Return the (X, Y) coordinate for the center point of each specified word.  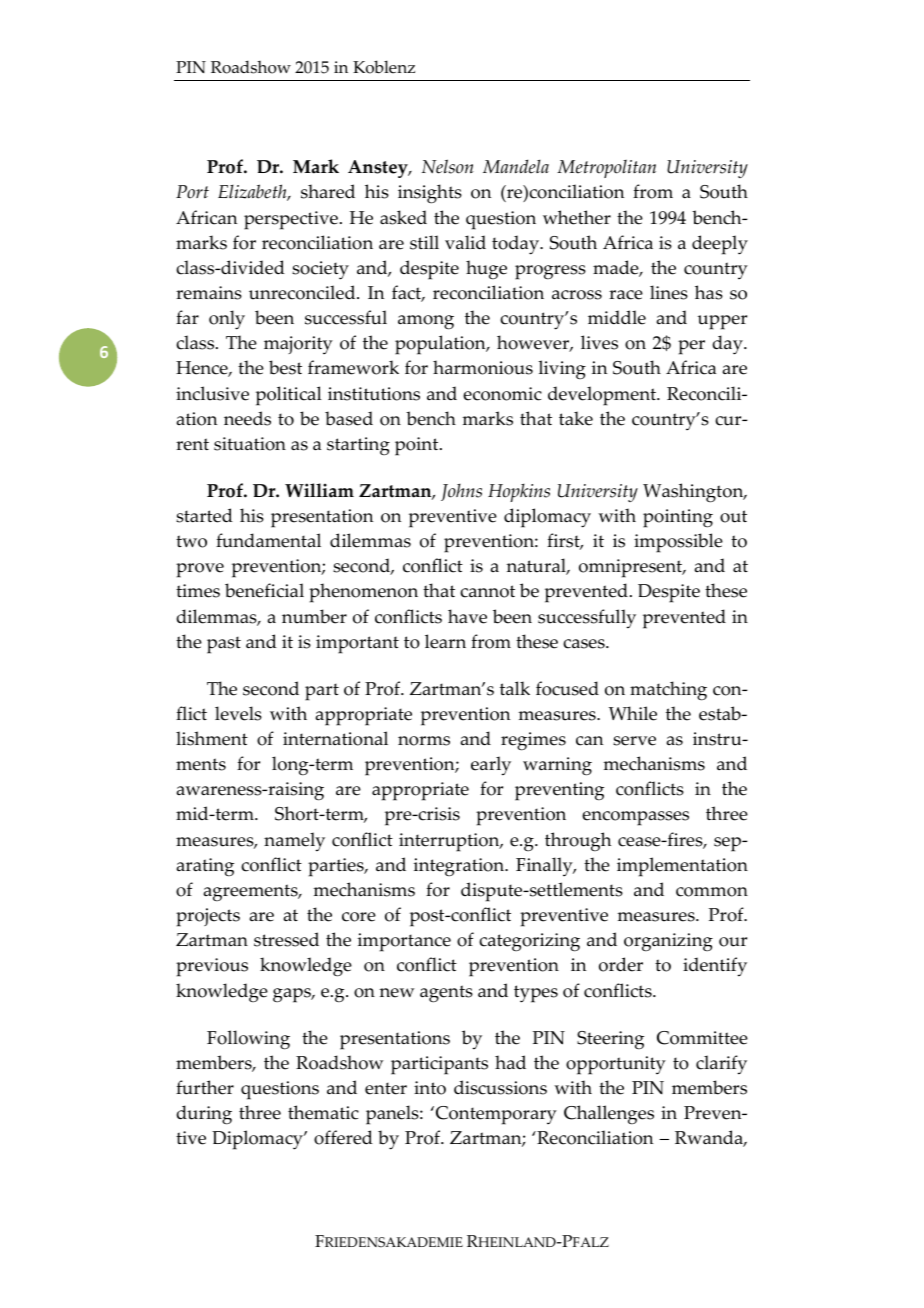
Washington (694, 493)
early (491, 766)
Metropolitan (606, 169)
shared (328, 191)
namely (294, 842)
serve (634, 741)
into (430, 1088)
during (204, 1115)
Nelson (448, 166)
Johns (461, 492)
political (289, 396)
